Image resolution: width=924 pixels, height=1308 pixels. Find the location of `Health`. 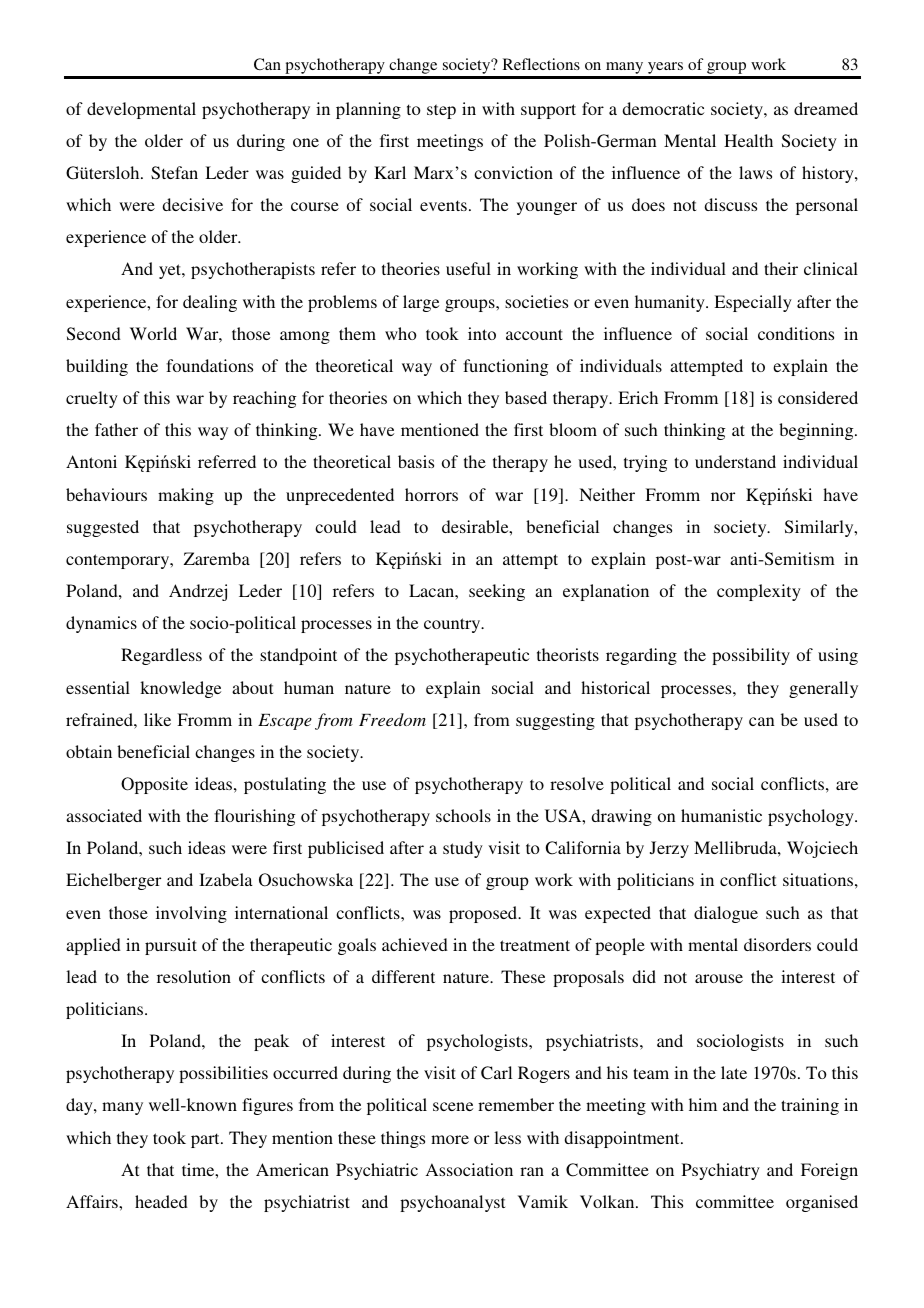

Health is located at coordinates (748, 140).
